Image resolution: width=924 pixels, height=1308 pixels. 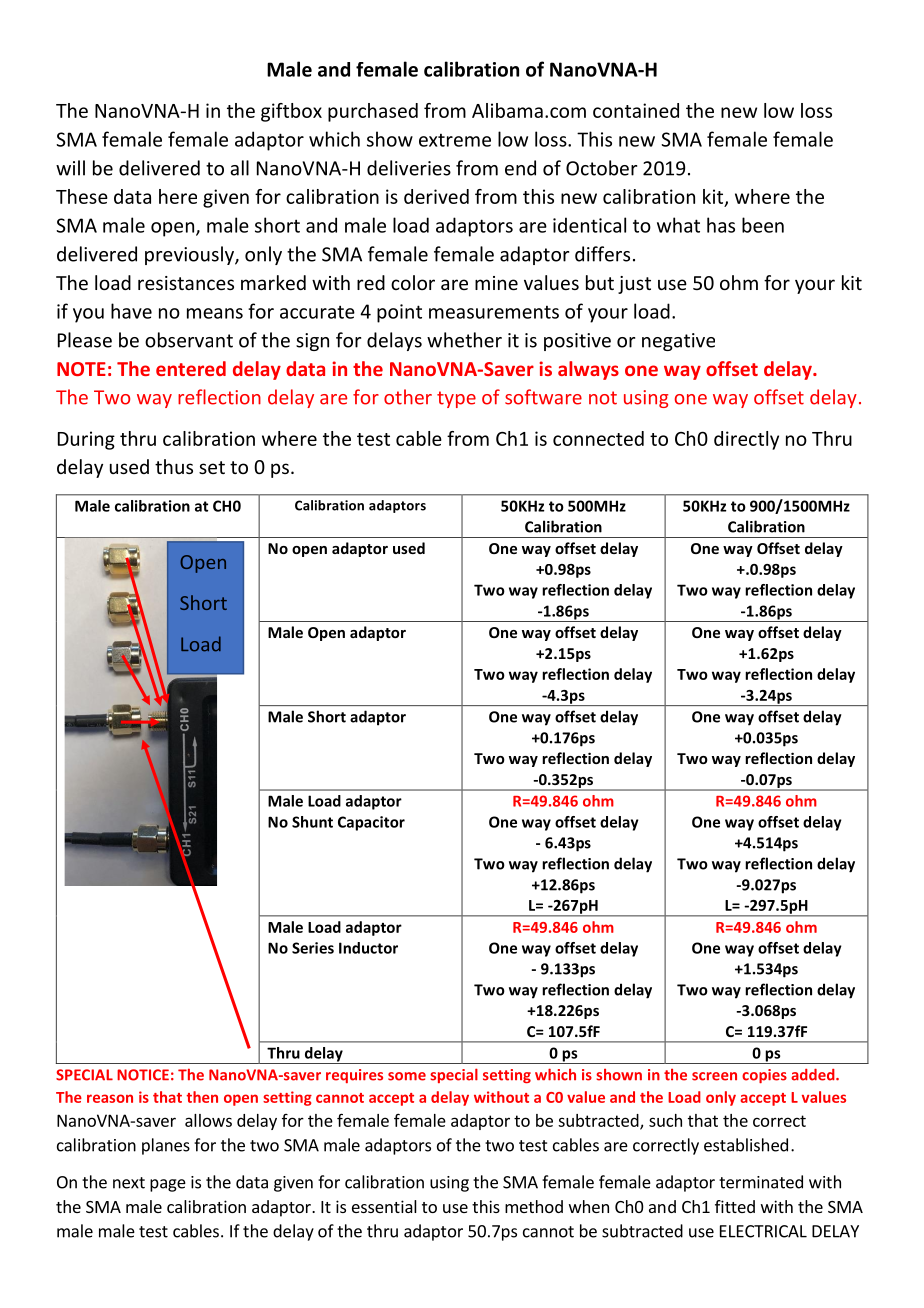 What do you see at coordinates (312, 822) in the page?
I see `Shunt` at bounding box center [312, 822].
